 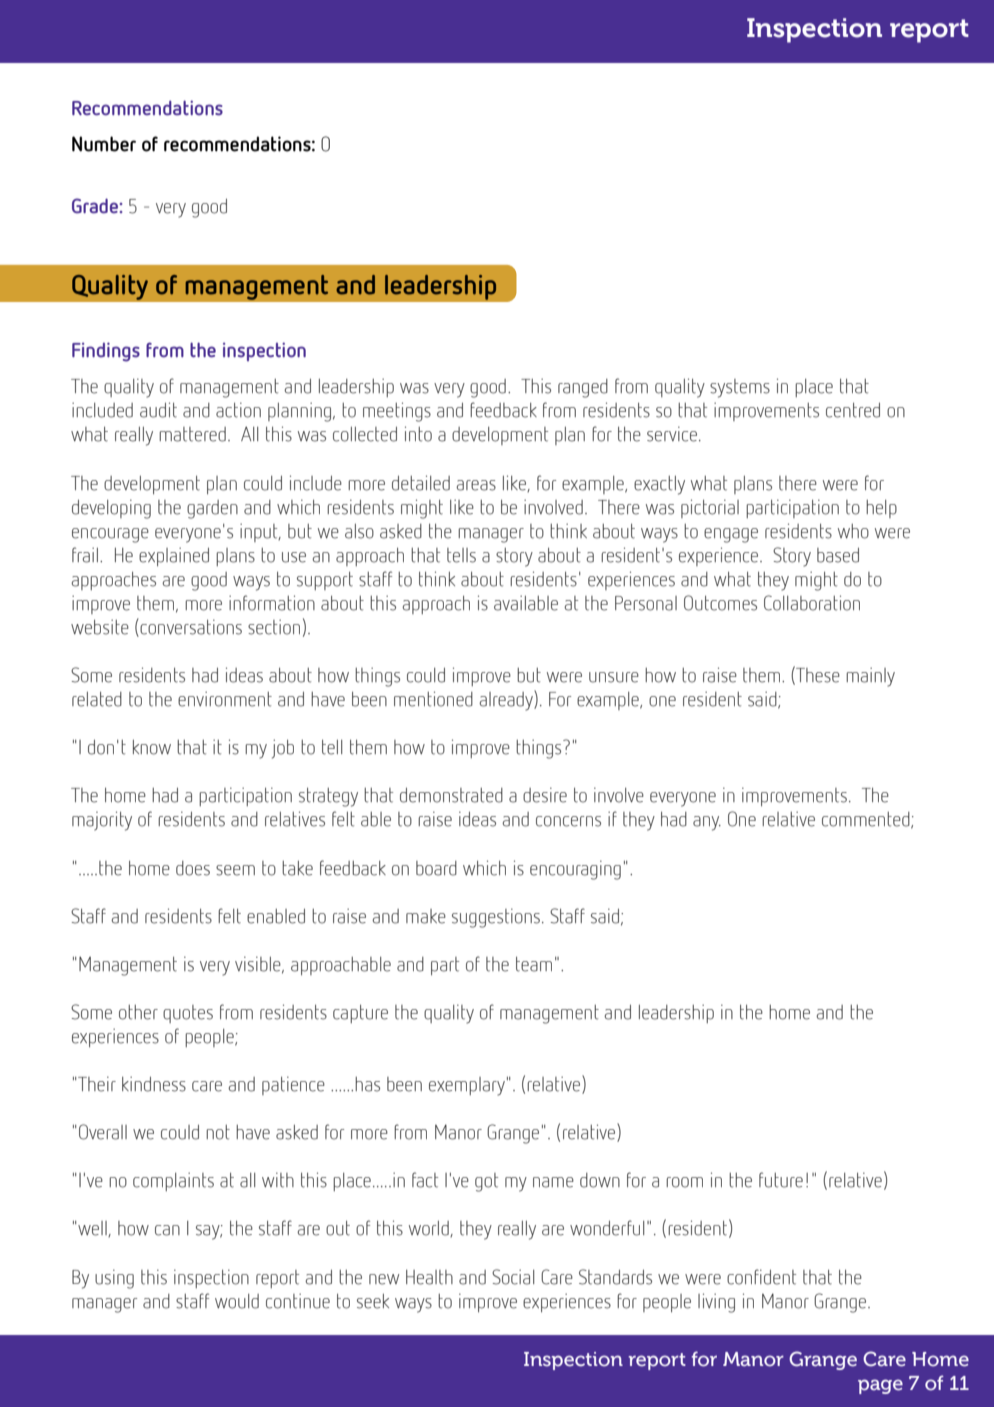 I want to click on Number, so click(x=104, y=144).
